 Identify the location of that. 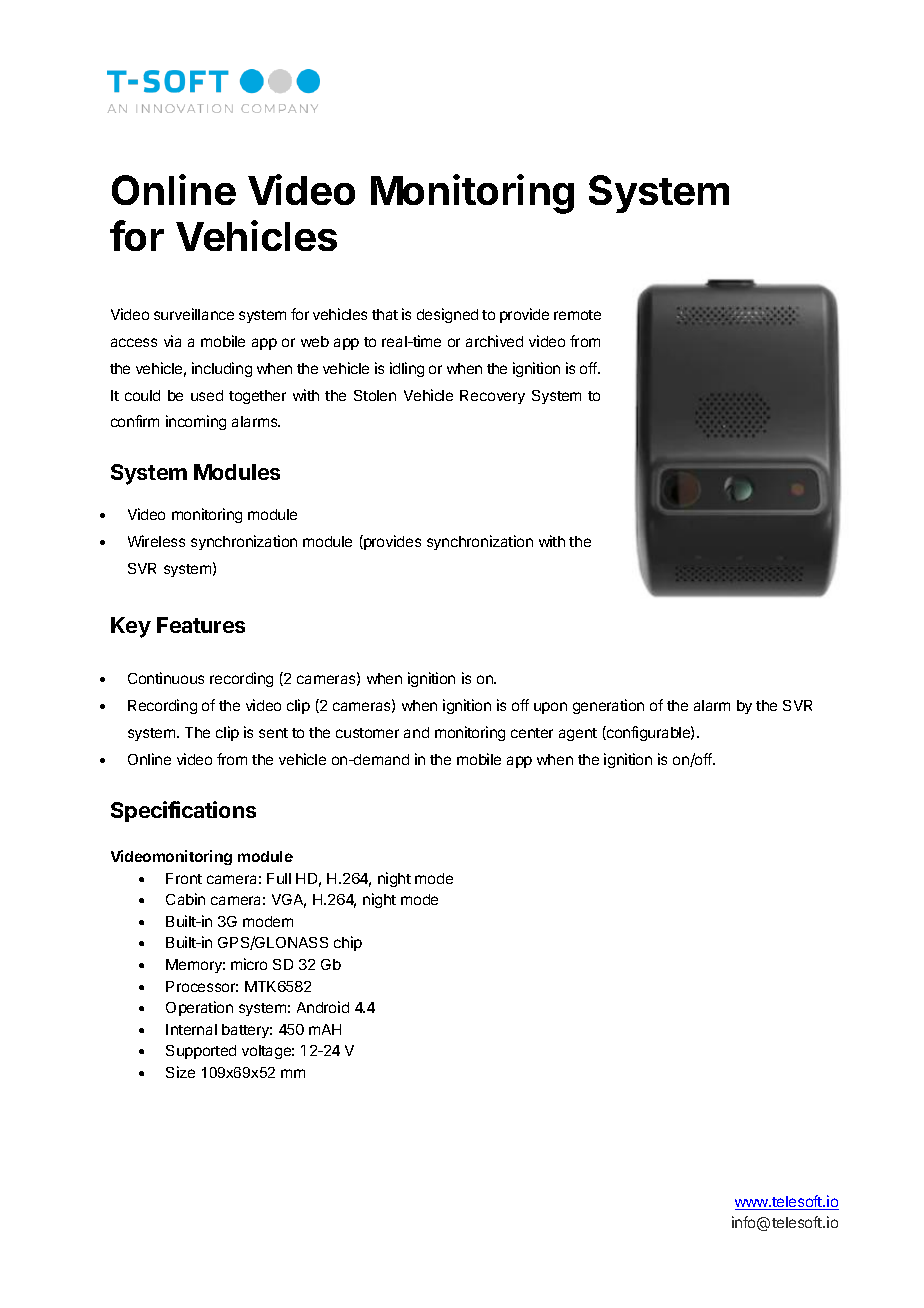
(385, 314).
